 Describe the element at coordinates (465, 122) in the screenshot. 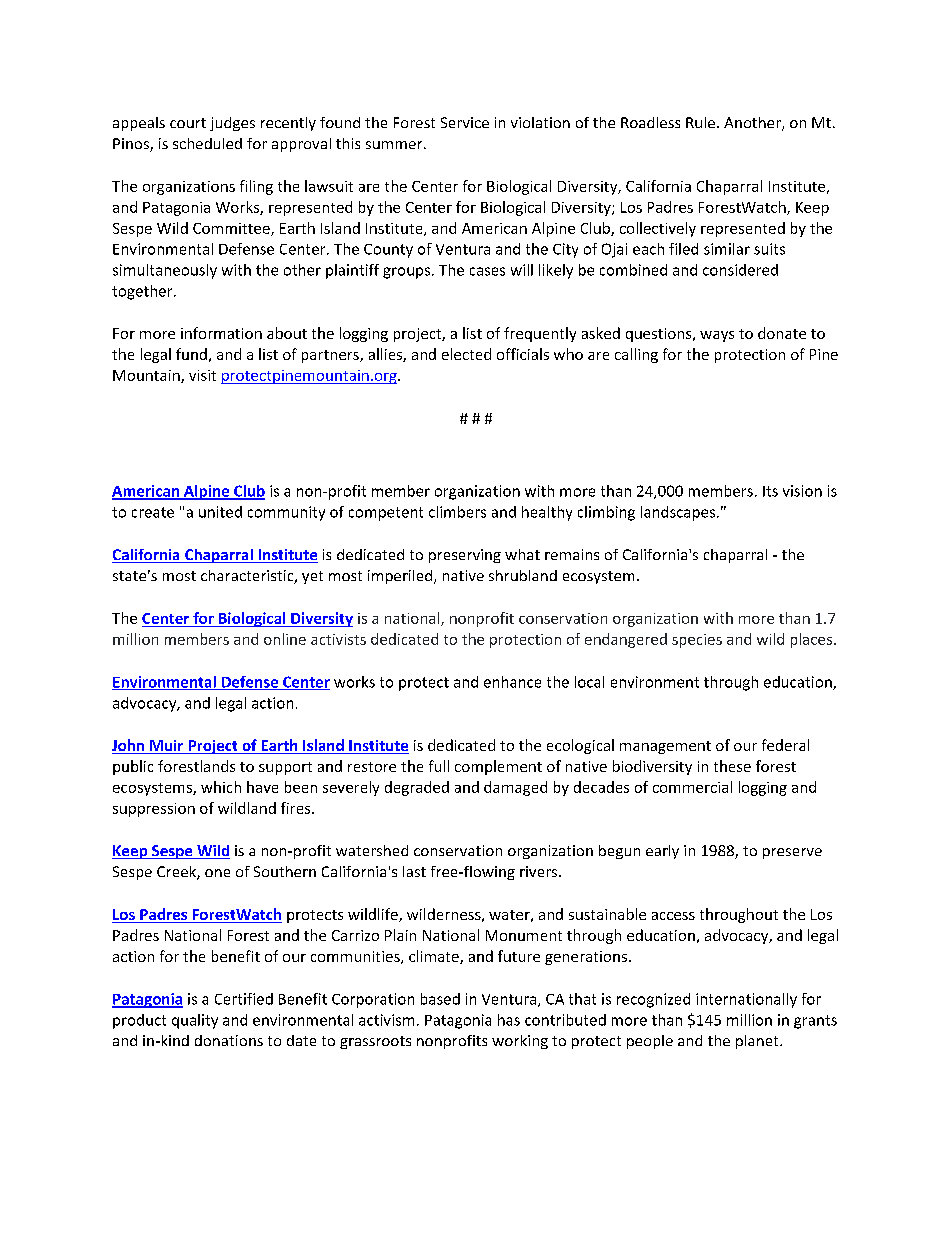

I see `Service` at that location.
